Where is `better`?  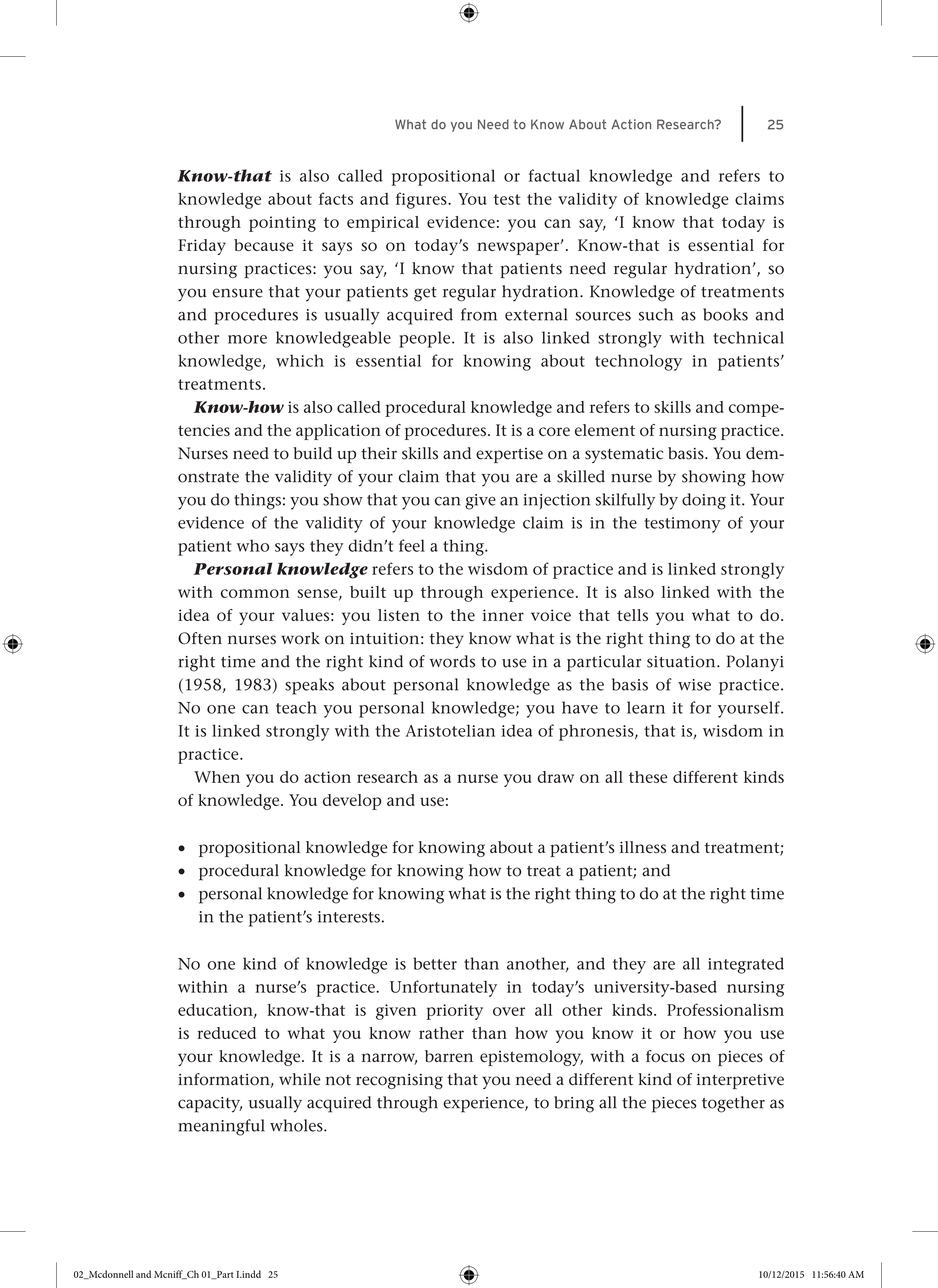
better is located at coordinates (435, 963).
